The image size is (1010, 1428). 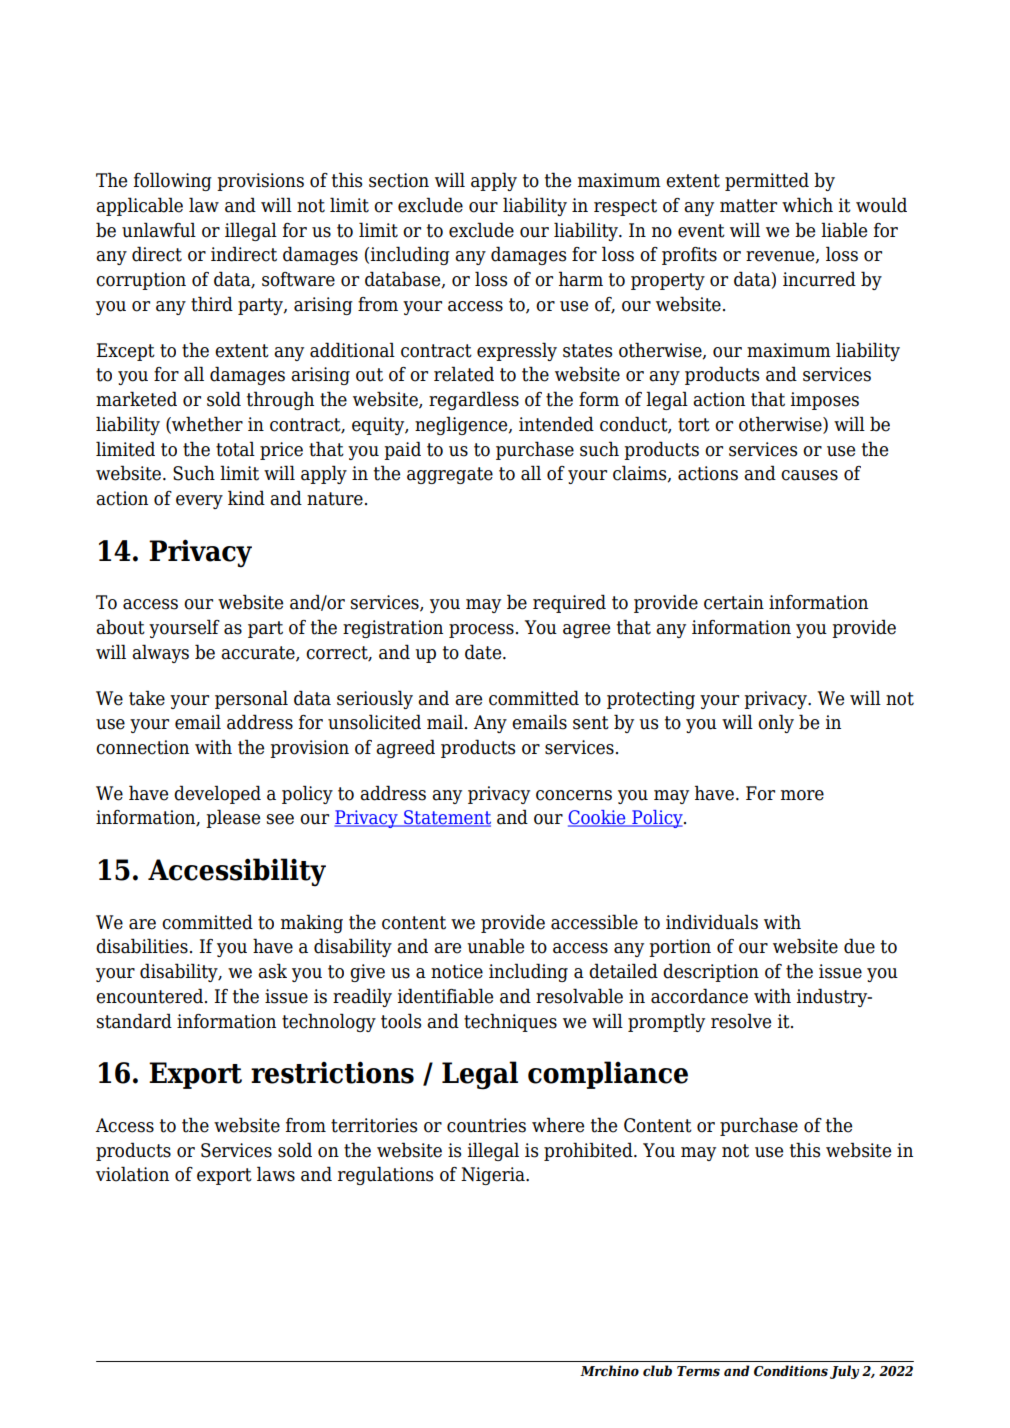 What do you see at coordinates (791, 1371) in the page?
I see `Conditions` at bounding box center [791, 1371].
